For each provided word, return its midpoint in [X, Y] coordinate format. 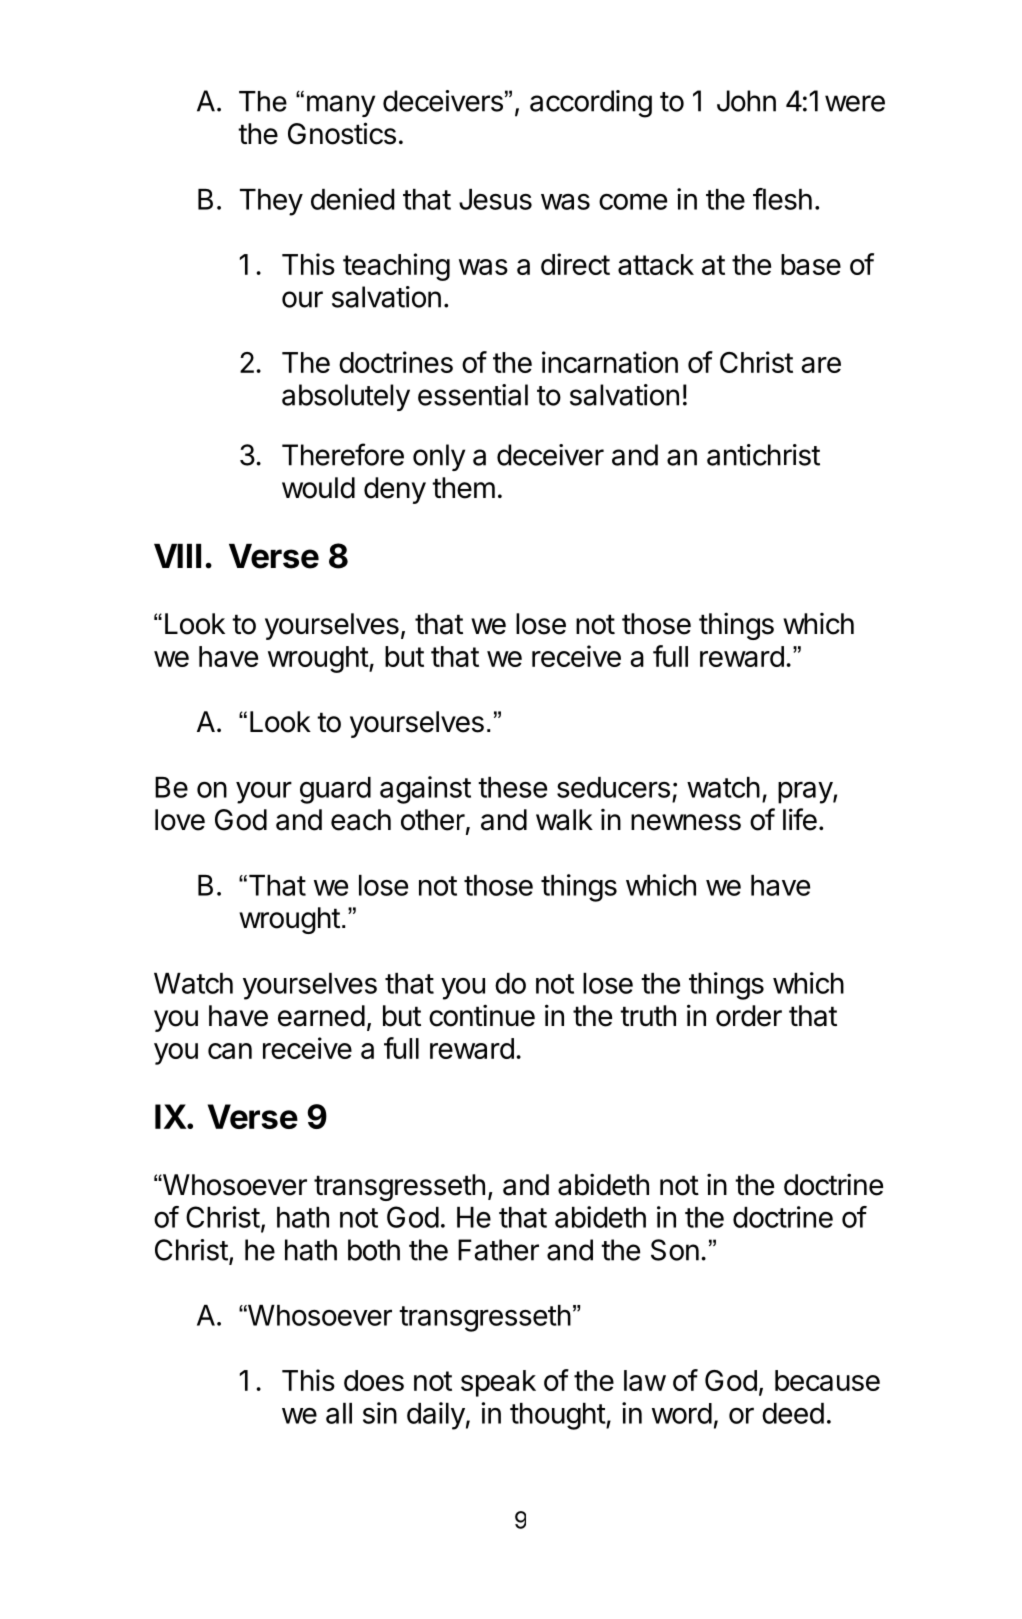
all [339, 1413]
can [230, 1051]
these [512, 787]
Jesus [495, 199]
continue [482, 1015]
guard [335, 790]
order [749, 1016]
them [463, 488]
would [318, 488]
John [746, 101]
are [821, 365]
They [271, 202]
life [800, 819]
